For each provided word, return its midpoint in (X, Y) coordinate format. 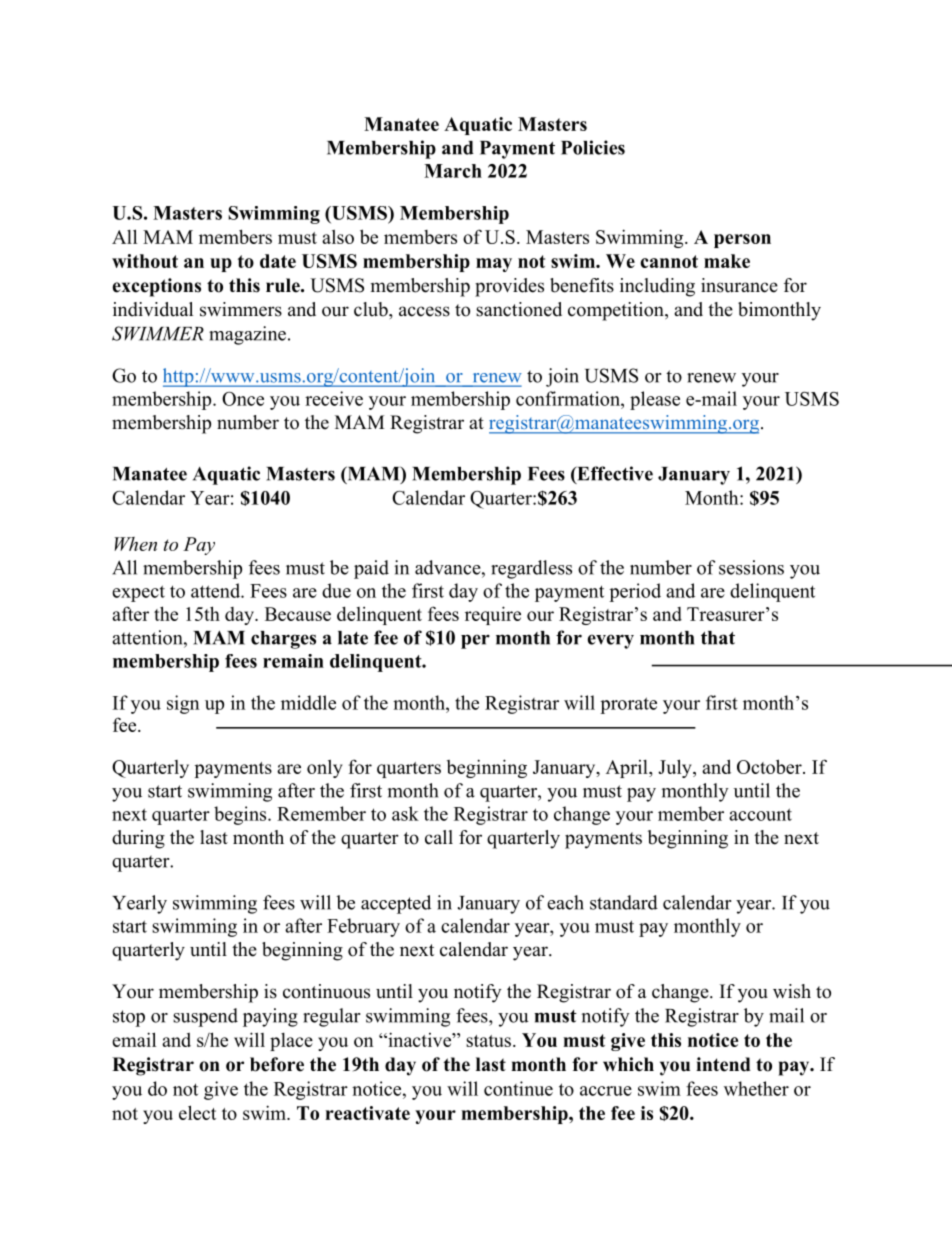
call (439, 837)
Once (243, 399)
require (493, 615)
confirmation (569, 398)
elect (197, 1112)
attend (216, 590)
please (655, 400)
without (145, 261)
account (760, 814)
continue (518, 1088)
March (453, 171)
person (742, 241)
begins (241, 815)
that (718, 638)
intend (723, 1064)
